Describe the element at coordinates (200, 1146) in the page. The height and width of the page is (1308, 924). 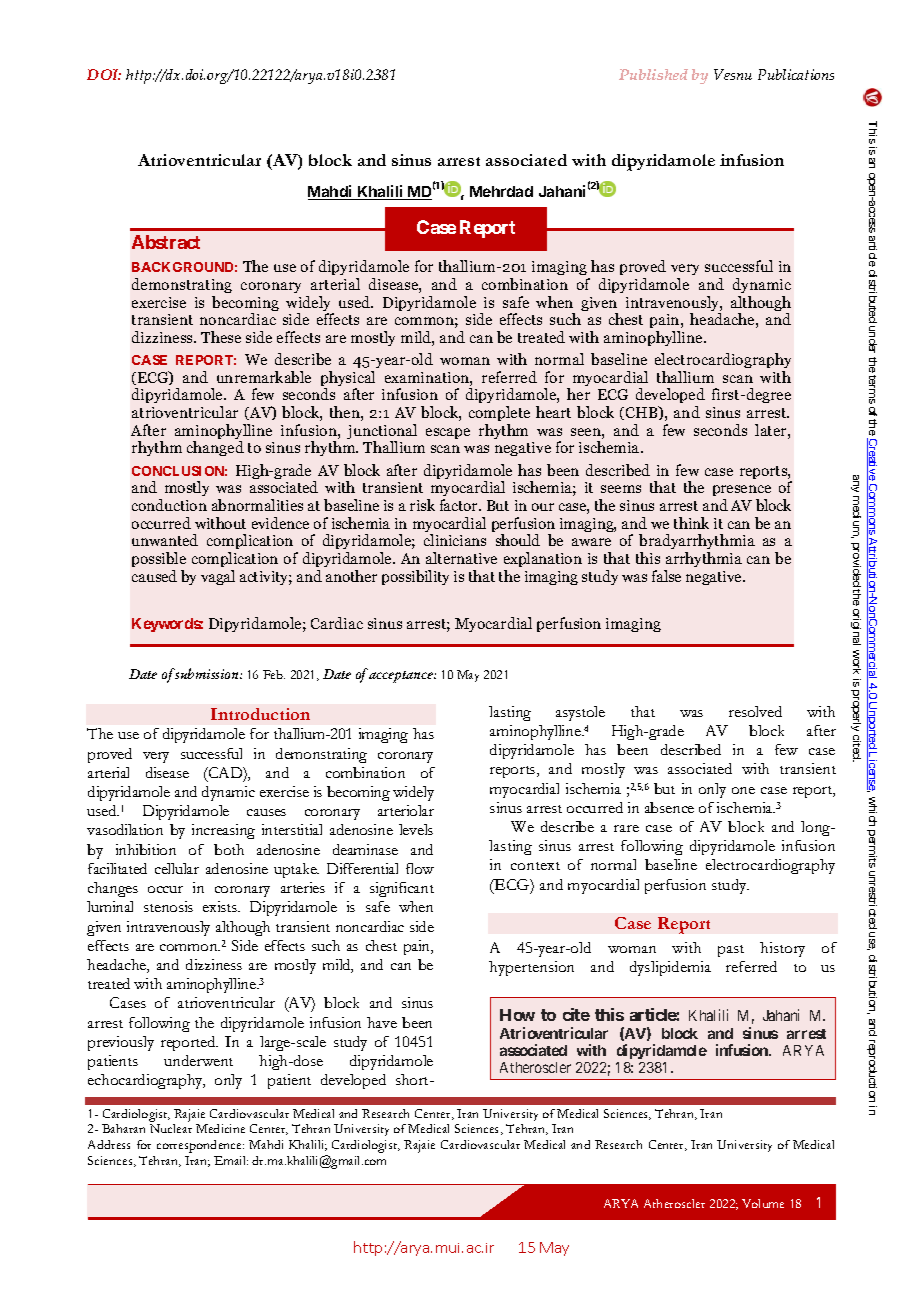
I see `correspondence` at that location.
